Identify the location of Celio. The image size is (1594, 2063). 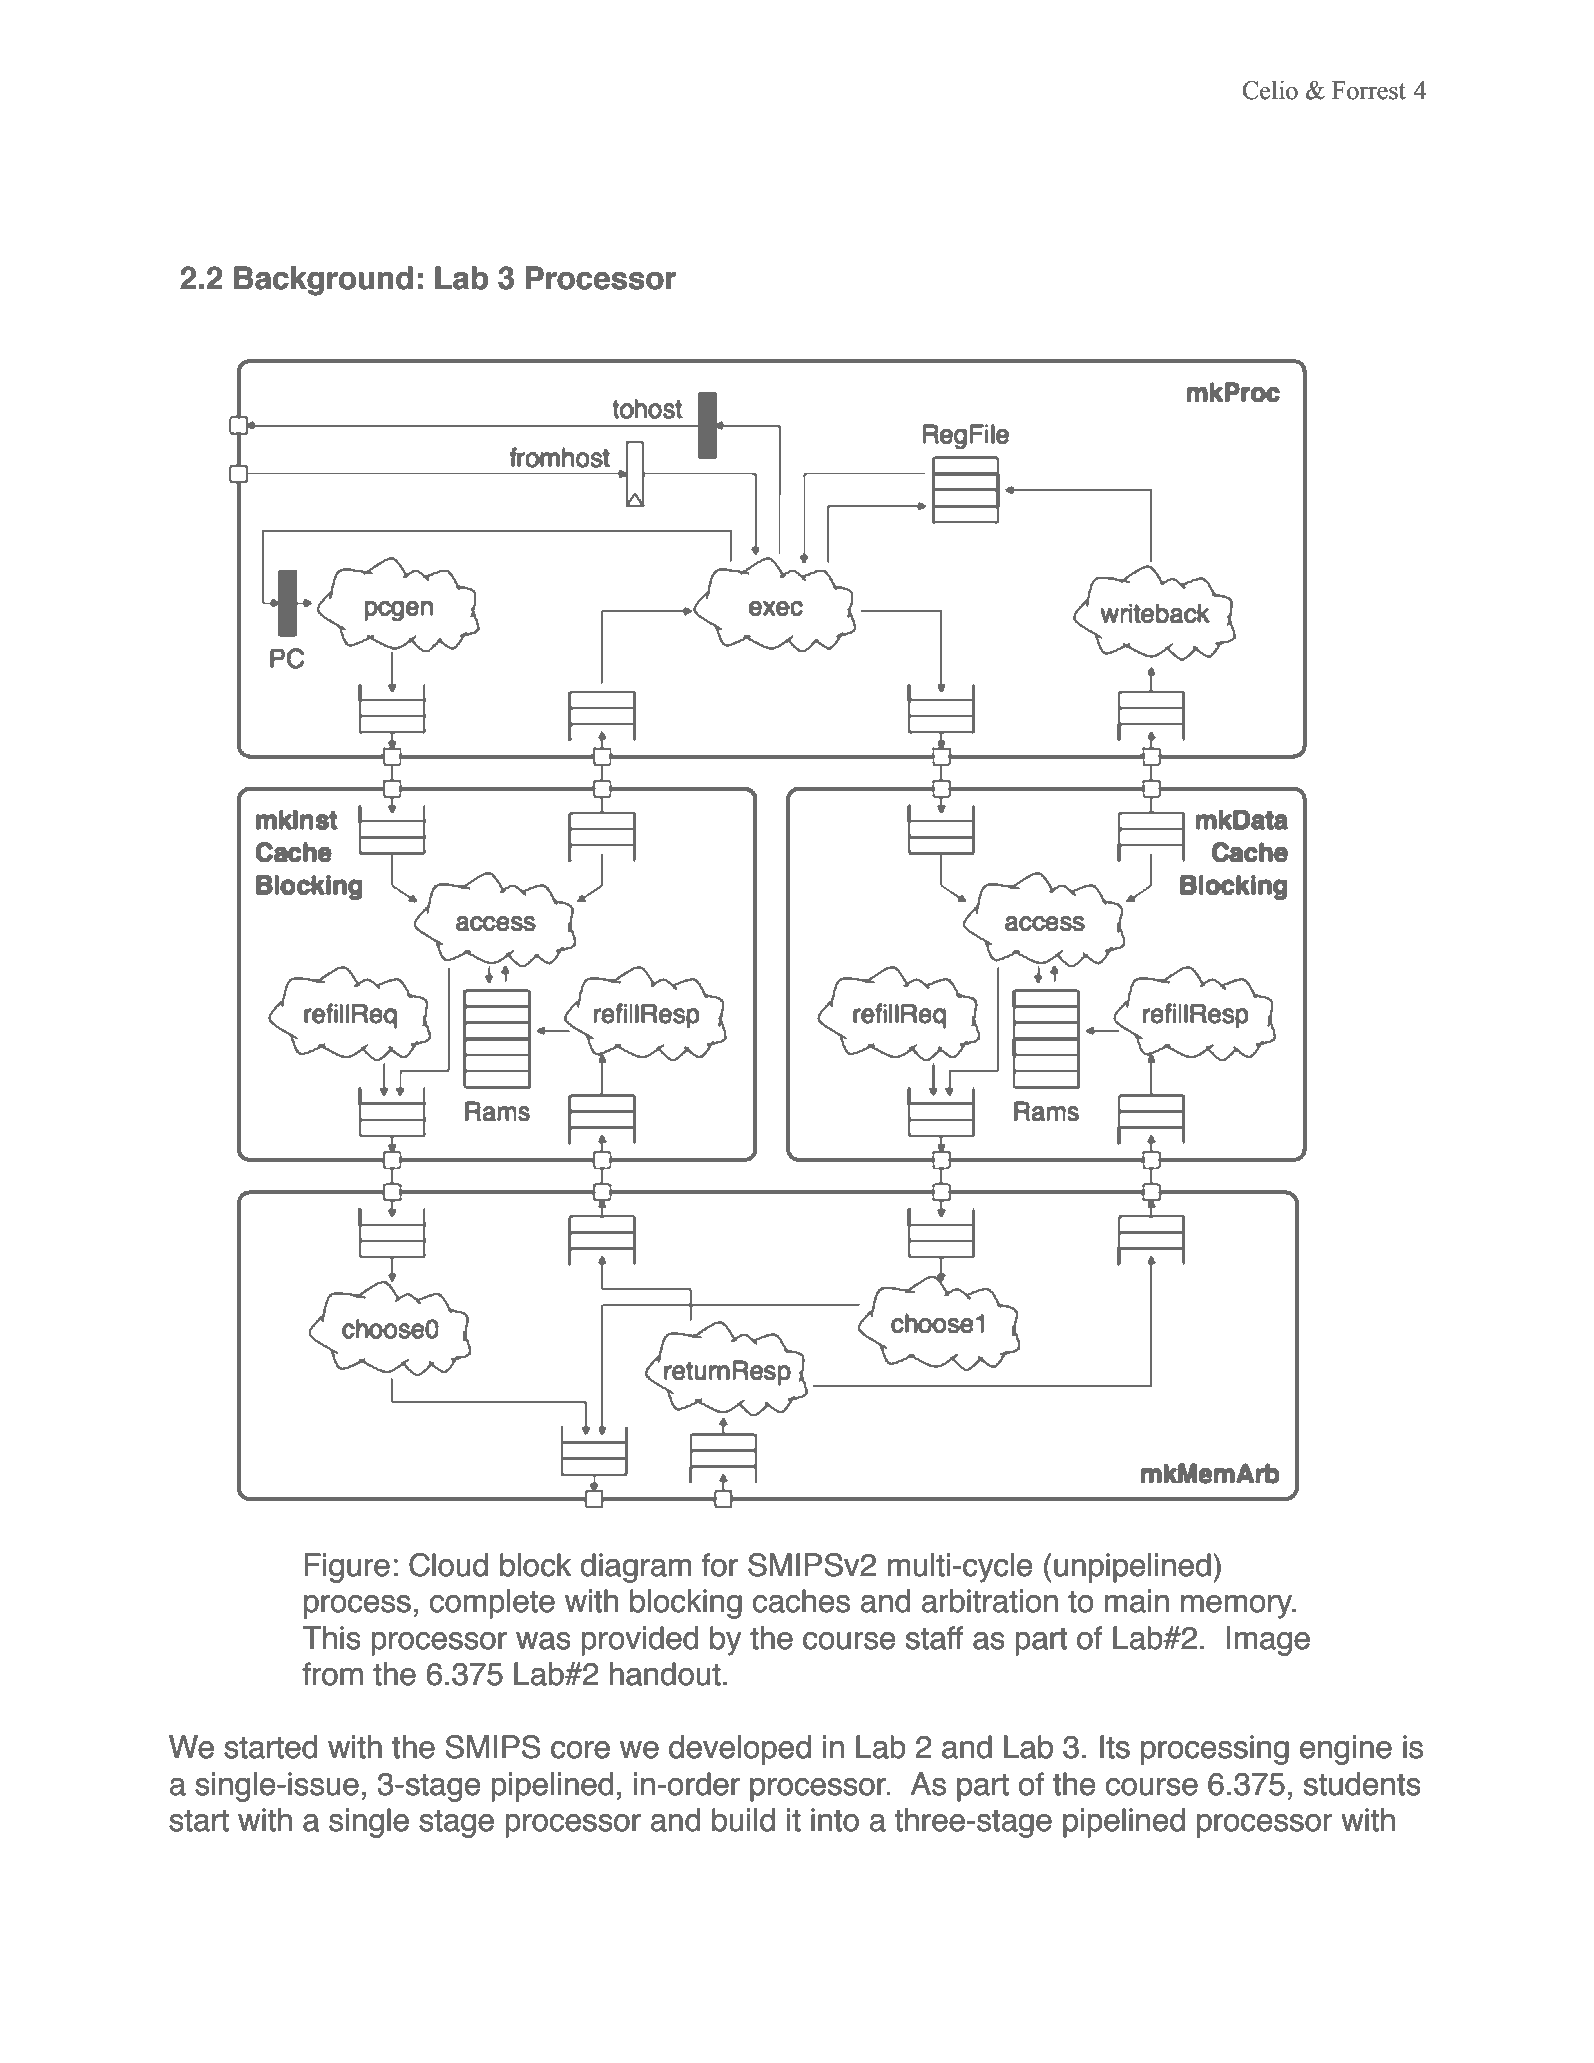
(1270, 90).
